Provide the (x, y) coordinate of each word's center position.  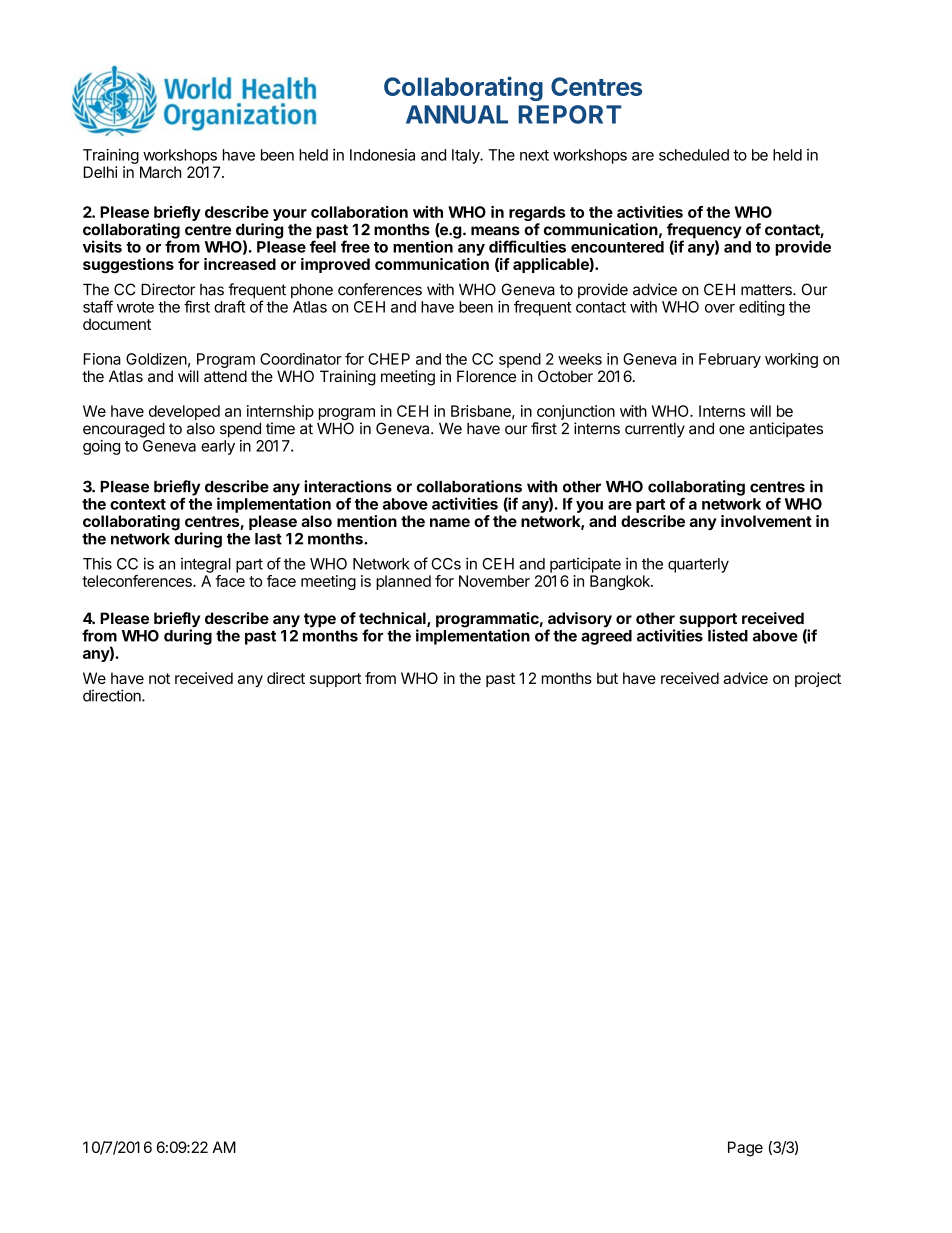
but (607, 678)
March (160, 172)
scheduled (694, 155)
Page (745, 1149)
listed (728, 635)
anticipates (786, 430)
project (818, 679)
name (450, 522)
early (218, 447)
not (159, 678)
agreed (606, 637)
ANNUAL (457, 114)
